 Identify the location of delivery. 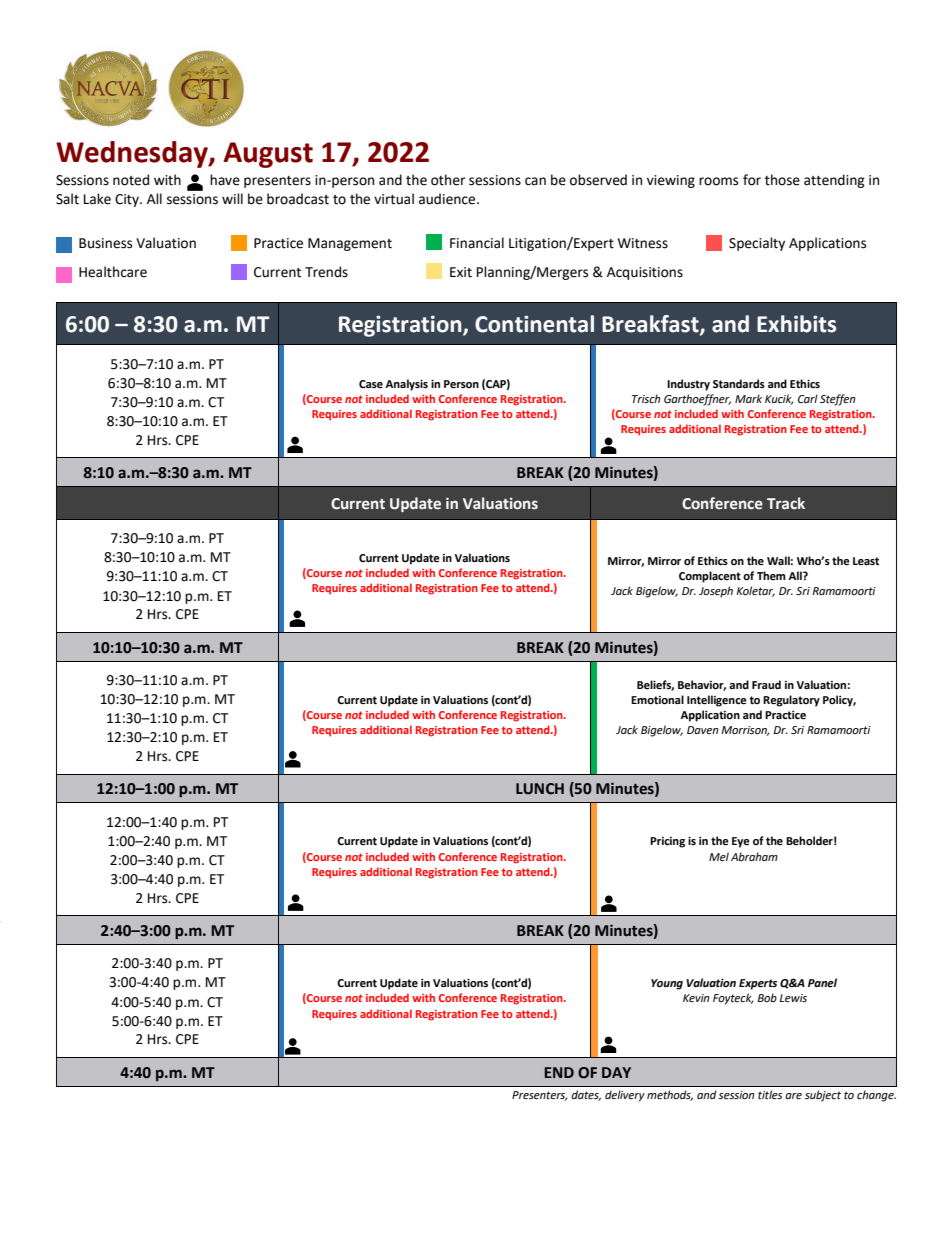
(625, 1096).
